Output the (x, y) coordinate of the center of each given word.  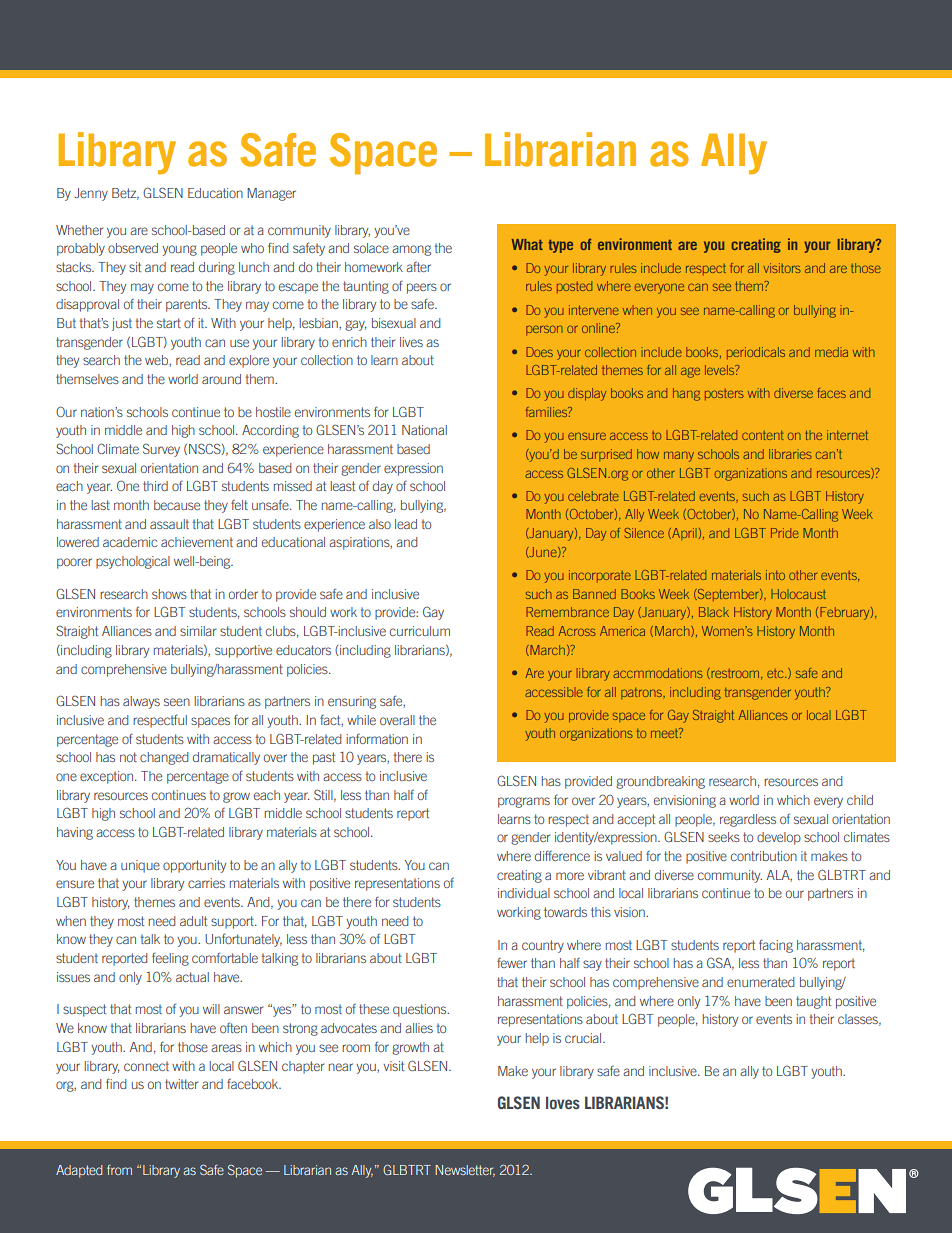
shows (169, 594)
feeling (170, 959)
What (527, 244)
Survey (161, 450)
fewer (512, 963)
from (119, 1170)
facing (776, 946)
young (179, 250)
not (128, 757)
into (775, 575)
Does (539, 352)
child (860, 800)
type (561, 246)
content (763, 435)
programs (524, 802)
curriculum (420, 631)
